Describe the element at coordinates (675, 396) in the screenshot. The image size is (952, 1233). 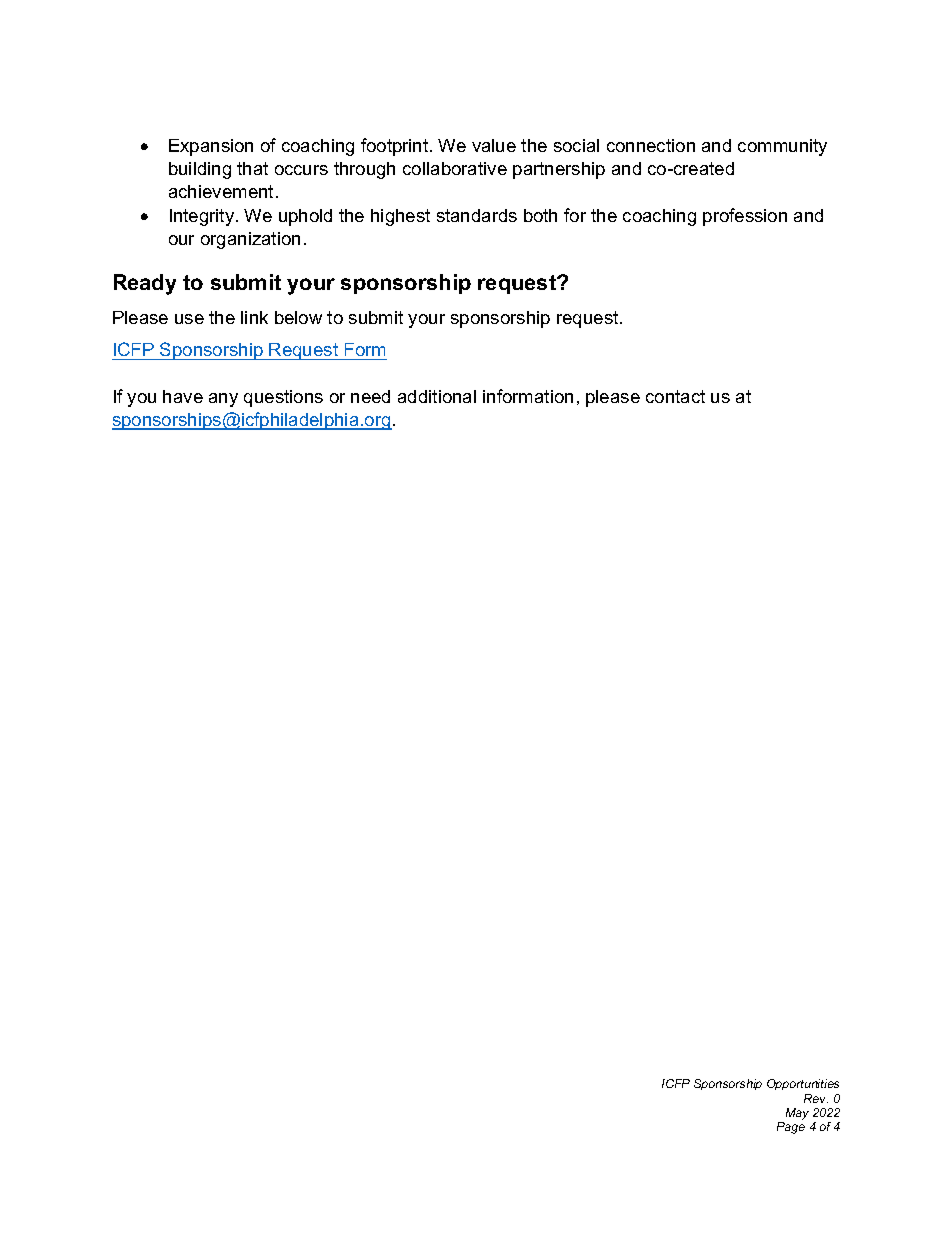
I see `contact` at that location.
